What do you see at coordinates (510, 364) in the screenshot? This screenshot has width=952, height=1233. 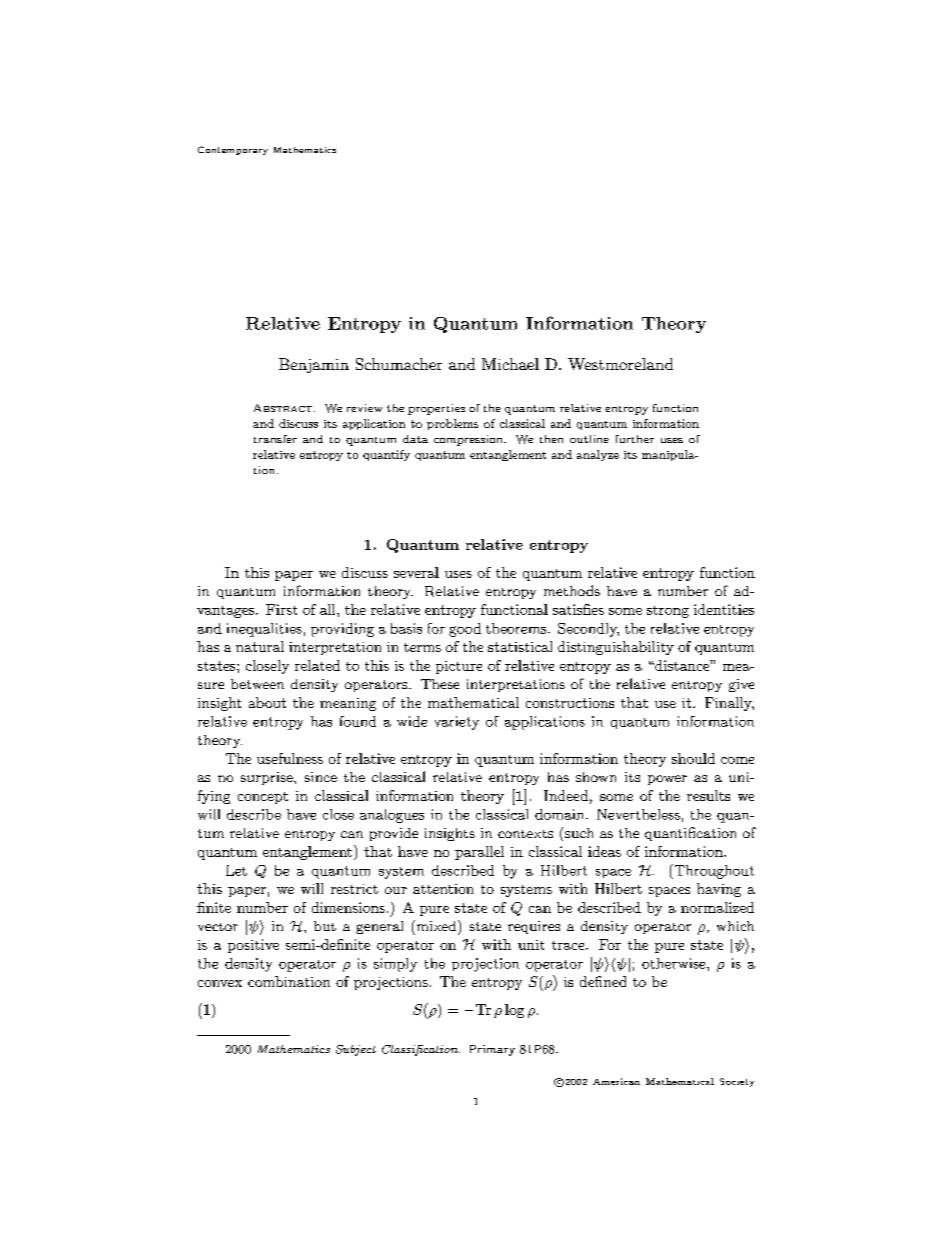 I see `Michael` at bounding box center [510, 364].
